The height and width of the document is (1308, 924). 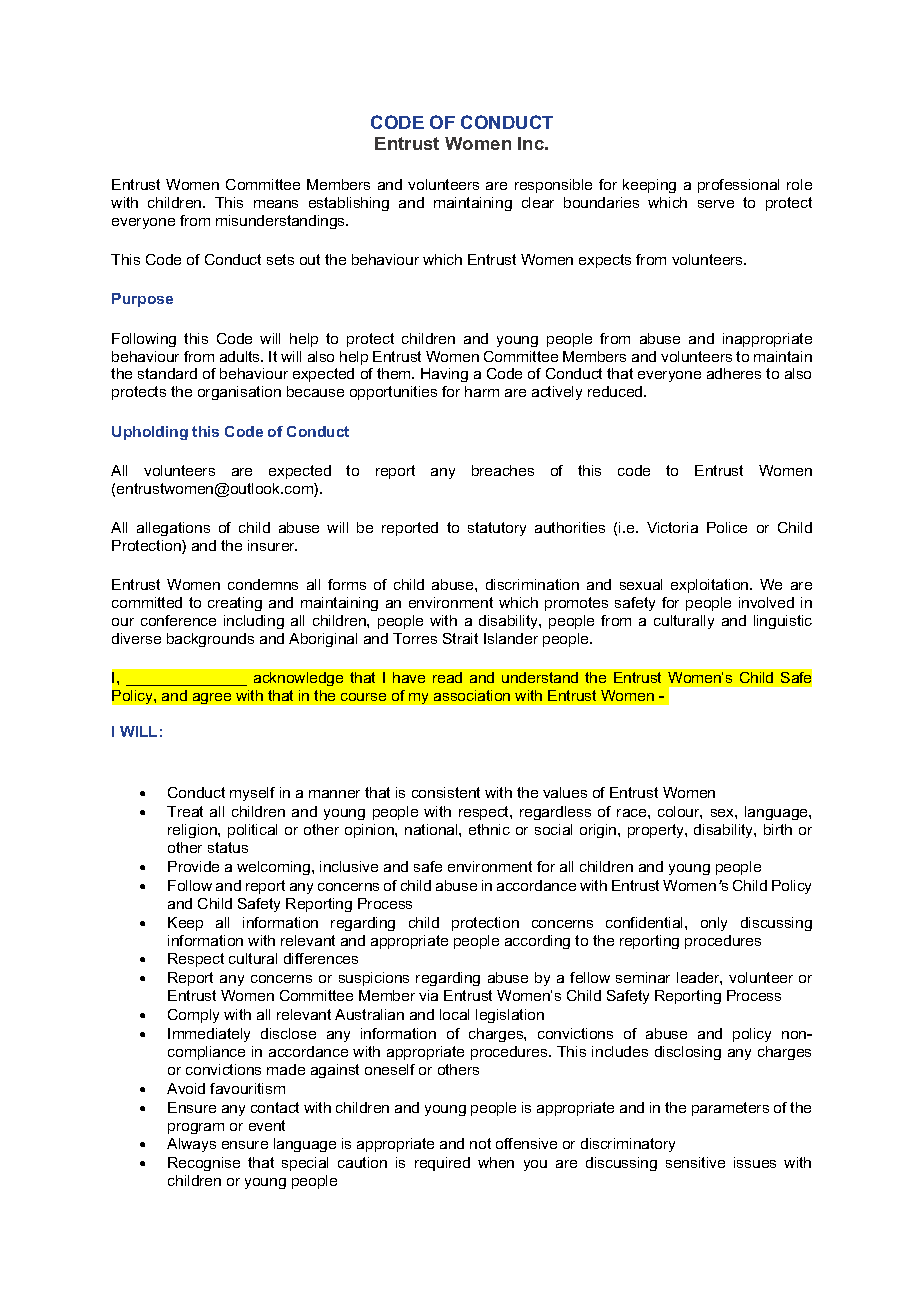 What do you see at coordinates (480, 1143) in the document?
I see `not` at bounding box center [480, 1143].
